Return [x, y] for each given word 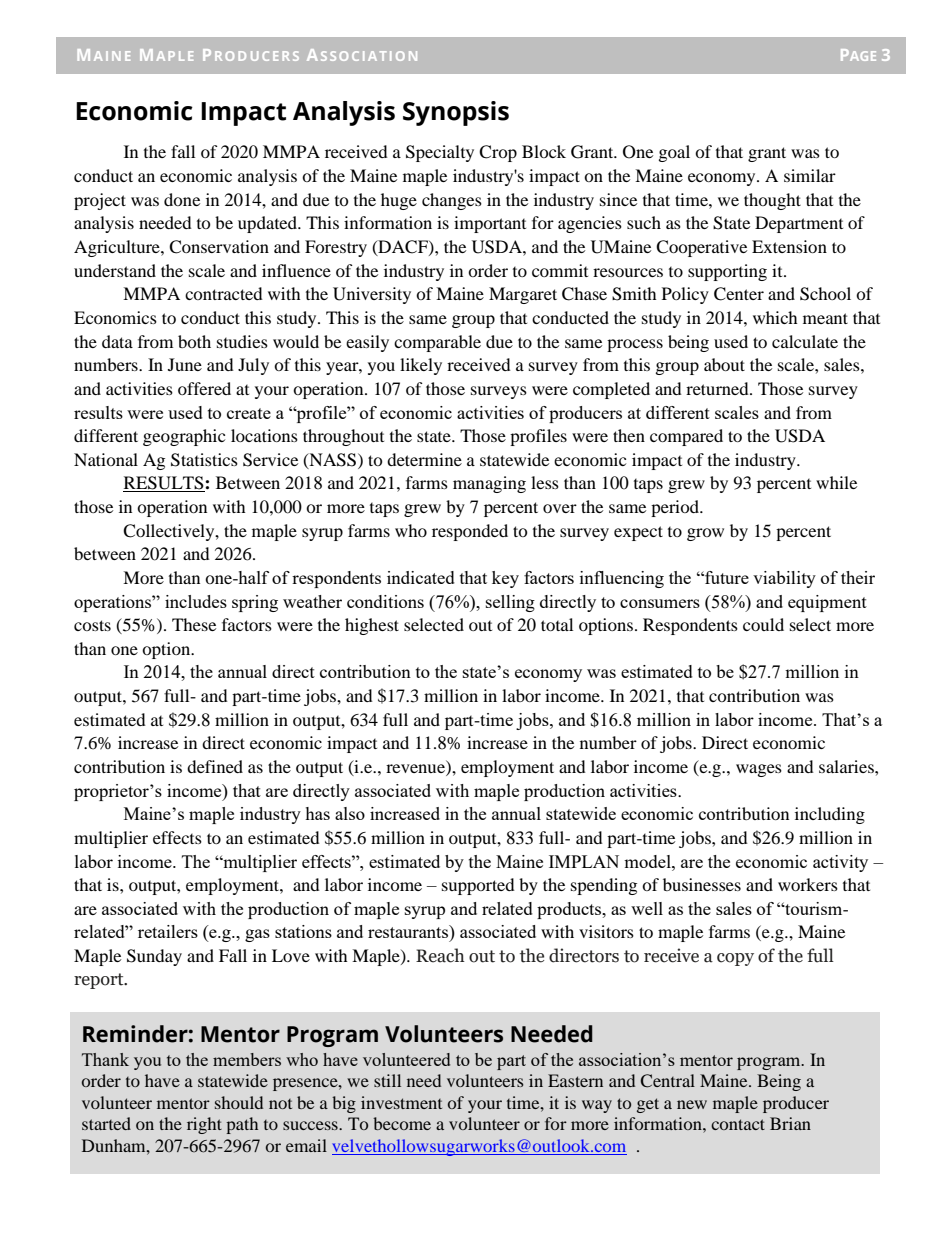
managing [489, 484]
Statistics [204, 460]
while [836, 482]
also [350, 813]
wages [759, 770]
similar [810, 175]
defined [215, 766]
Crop [498, 153]
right [204, 1125]
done [182, 199]
